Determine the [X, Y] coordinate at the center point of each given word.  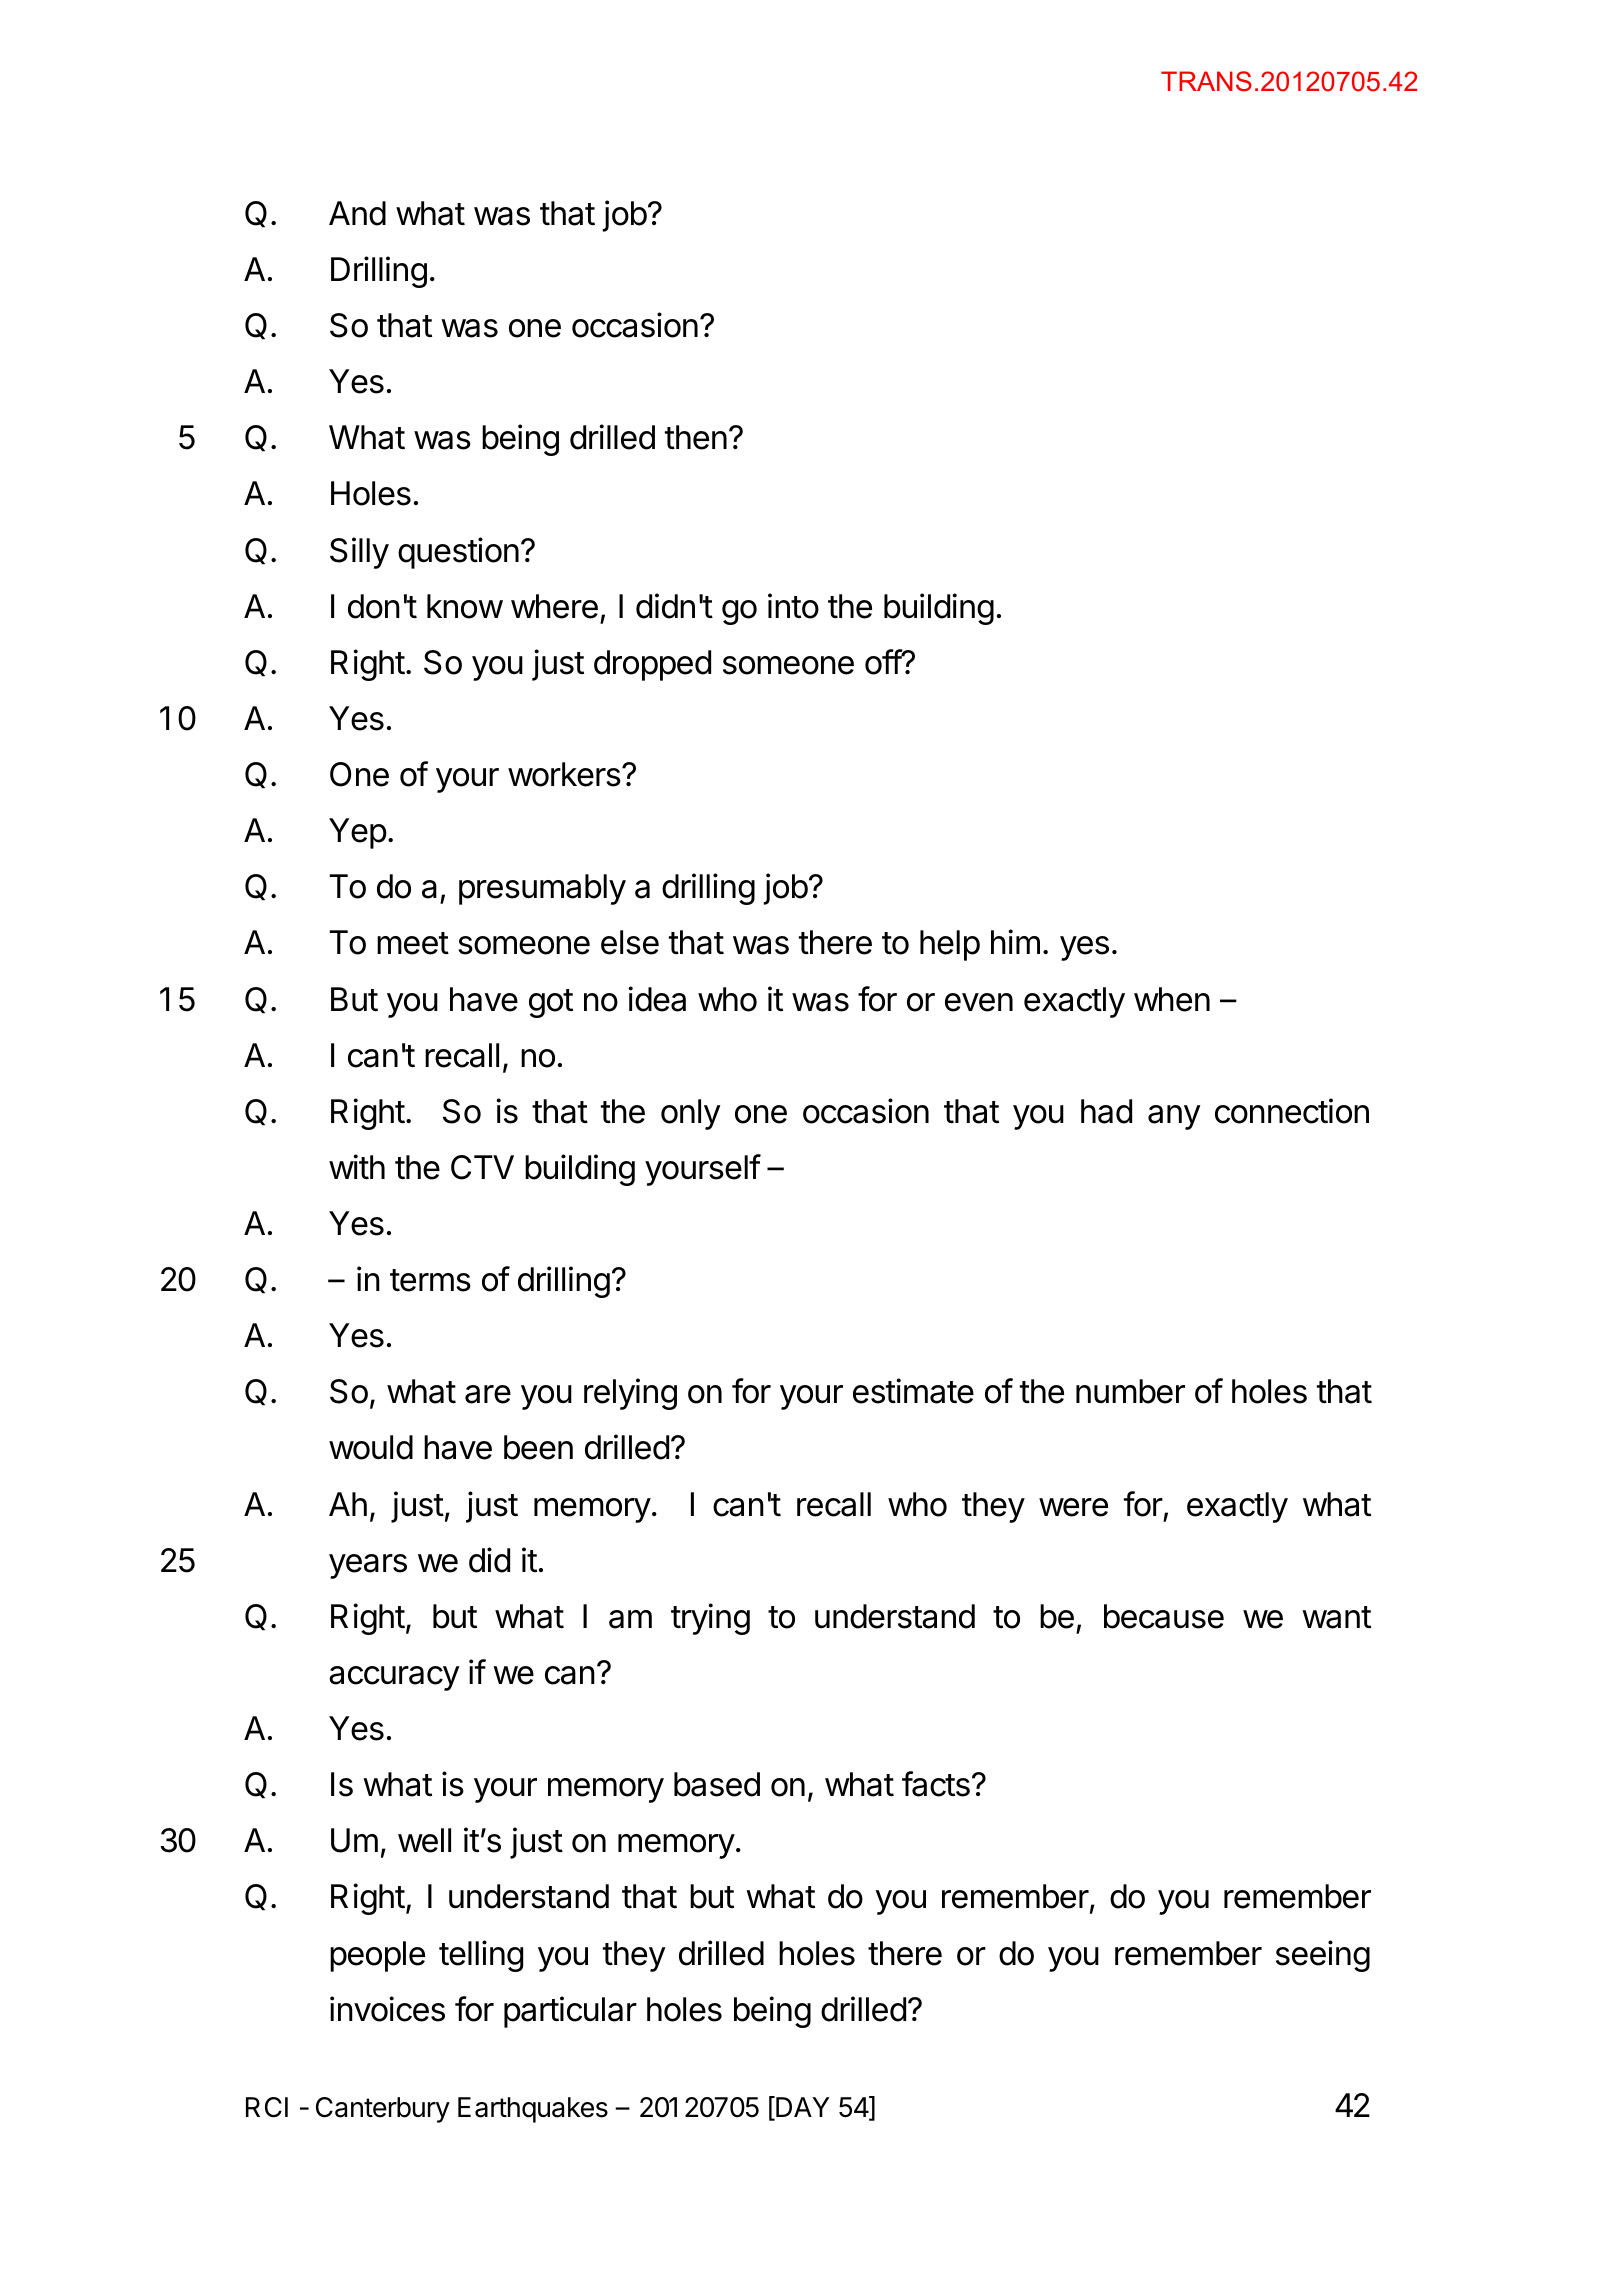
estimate [913, 1391]
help [950, 945]
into [793, 606]
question [458, 553]
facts [936, 1784]
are [488, 1394]
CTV [482, 1167]
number [1130, 1391]
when [1172, 999]
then [696, 437]
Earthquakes [533, 2110]
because [1164, 1616]
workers [565, 774]
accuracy [394, 1678]
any [1174, 1117]
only [691, 1114]
